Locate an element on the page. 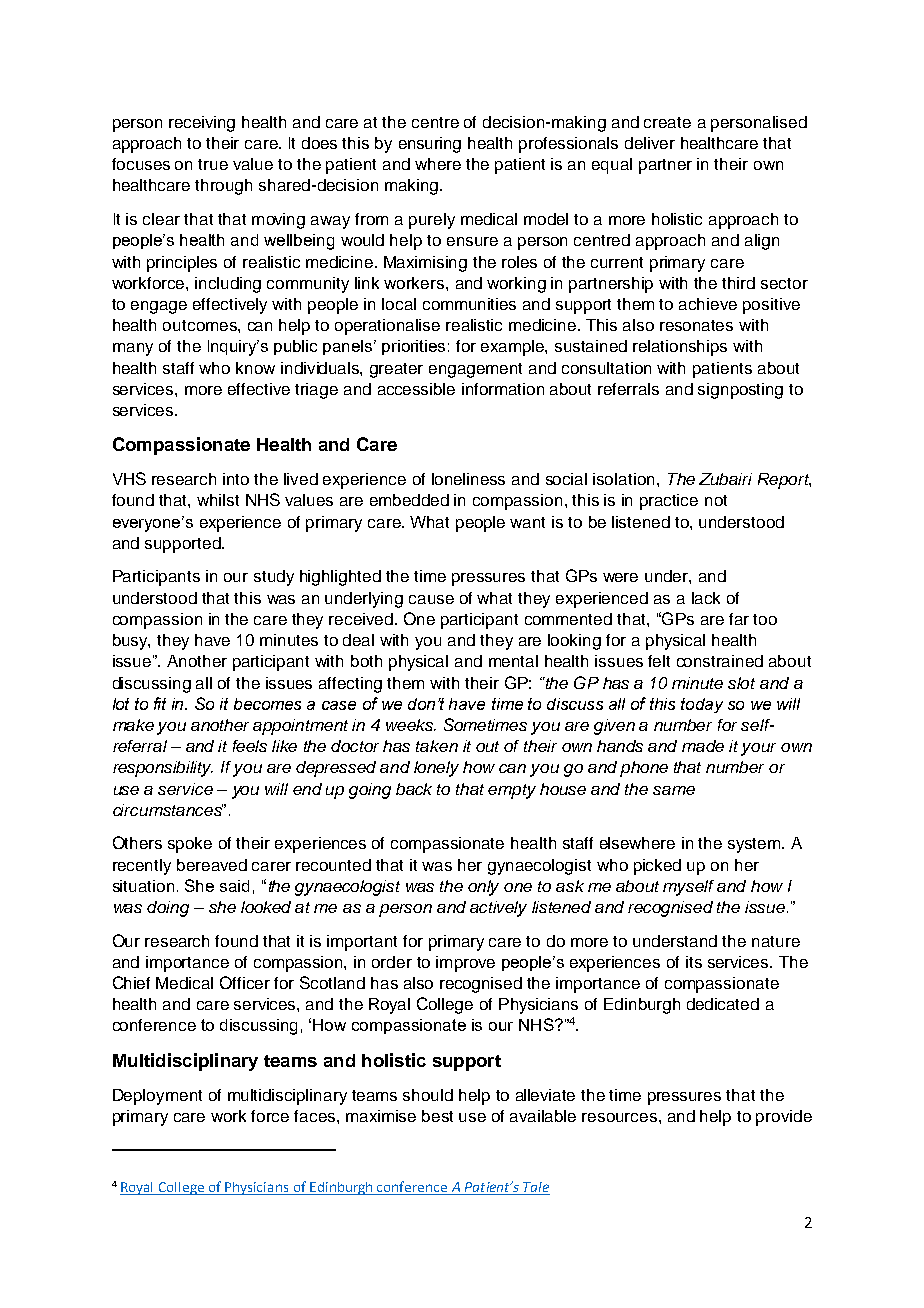  create is located at coordinates (667, 122).
